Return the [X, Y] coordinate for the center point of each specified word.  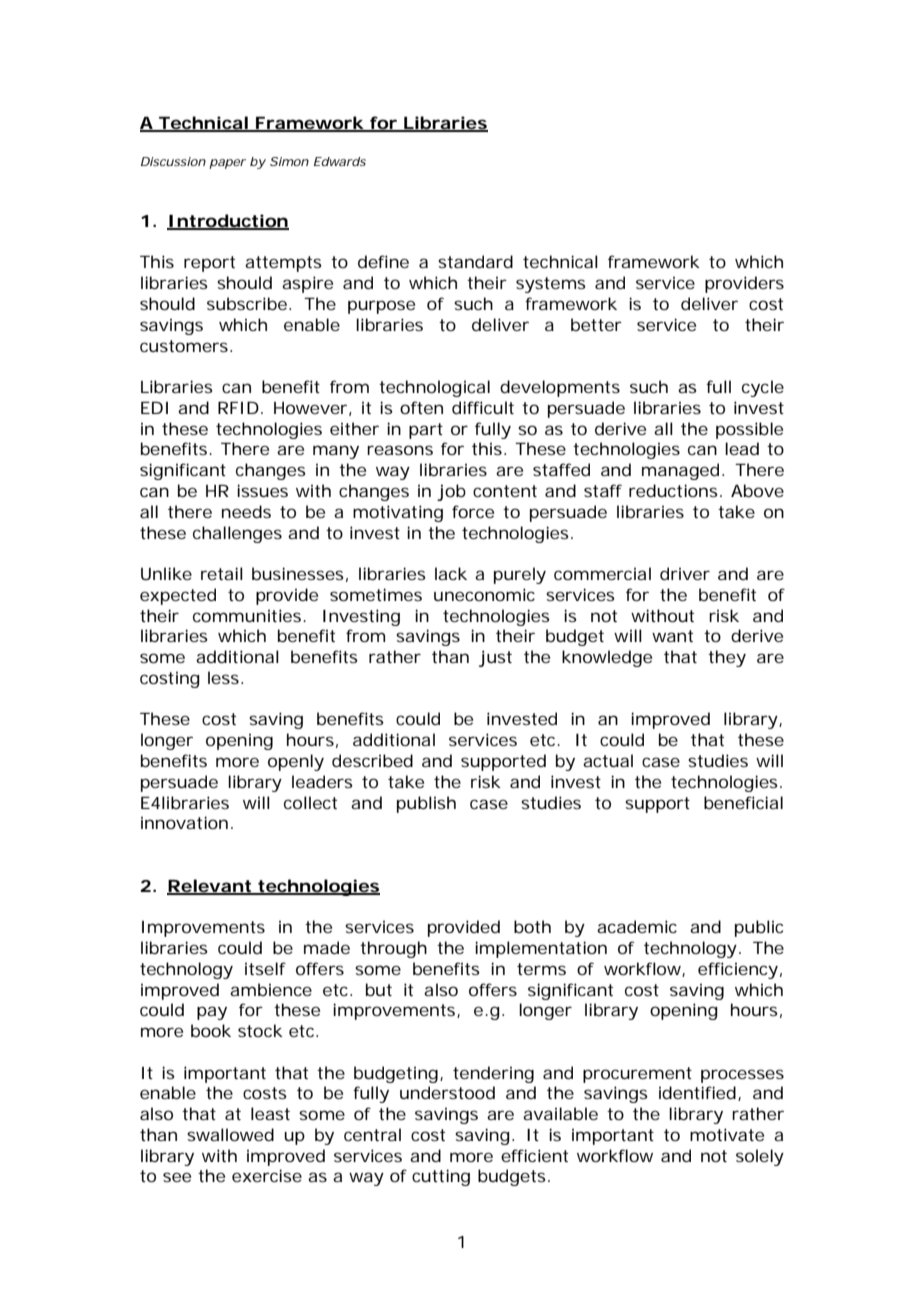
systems [551, 285]
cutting [441, 1177]
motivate [727, 1134]
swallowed [230, 1134]
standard [475, 261]
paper [227, 164]
